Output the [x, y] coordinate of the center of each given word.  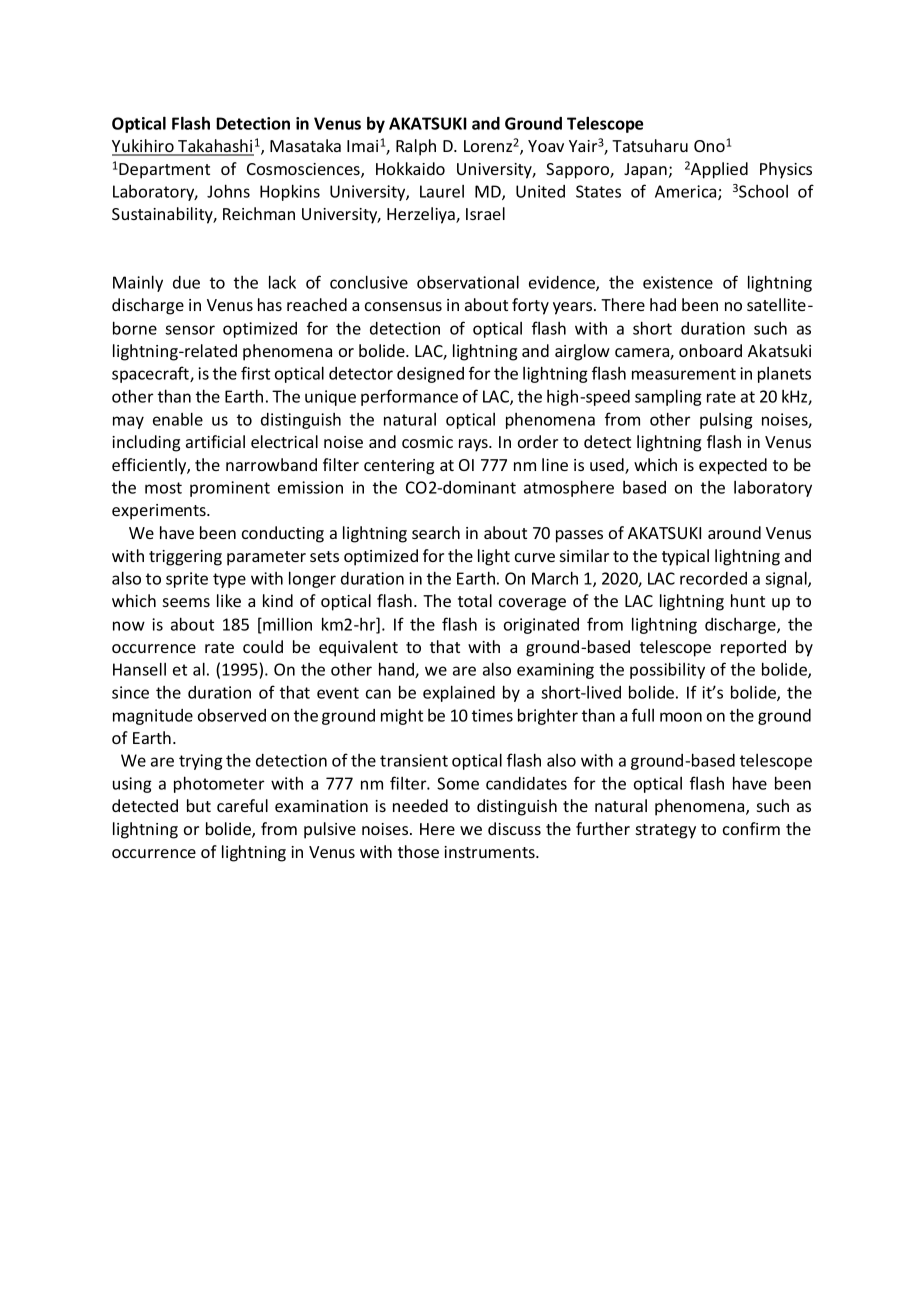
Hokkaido [410, 168]
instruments [490, 852]
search [436, 532]
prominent [230, 489]
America [687, 192]
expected [733, 466]
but [199, 805]
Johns [228, 191]
